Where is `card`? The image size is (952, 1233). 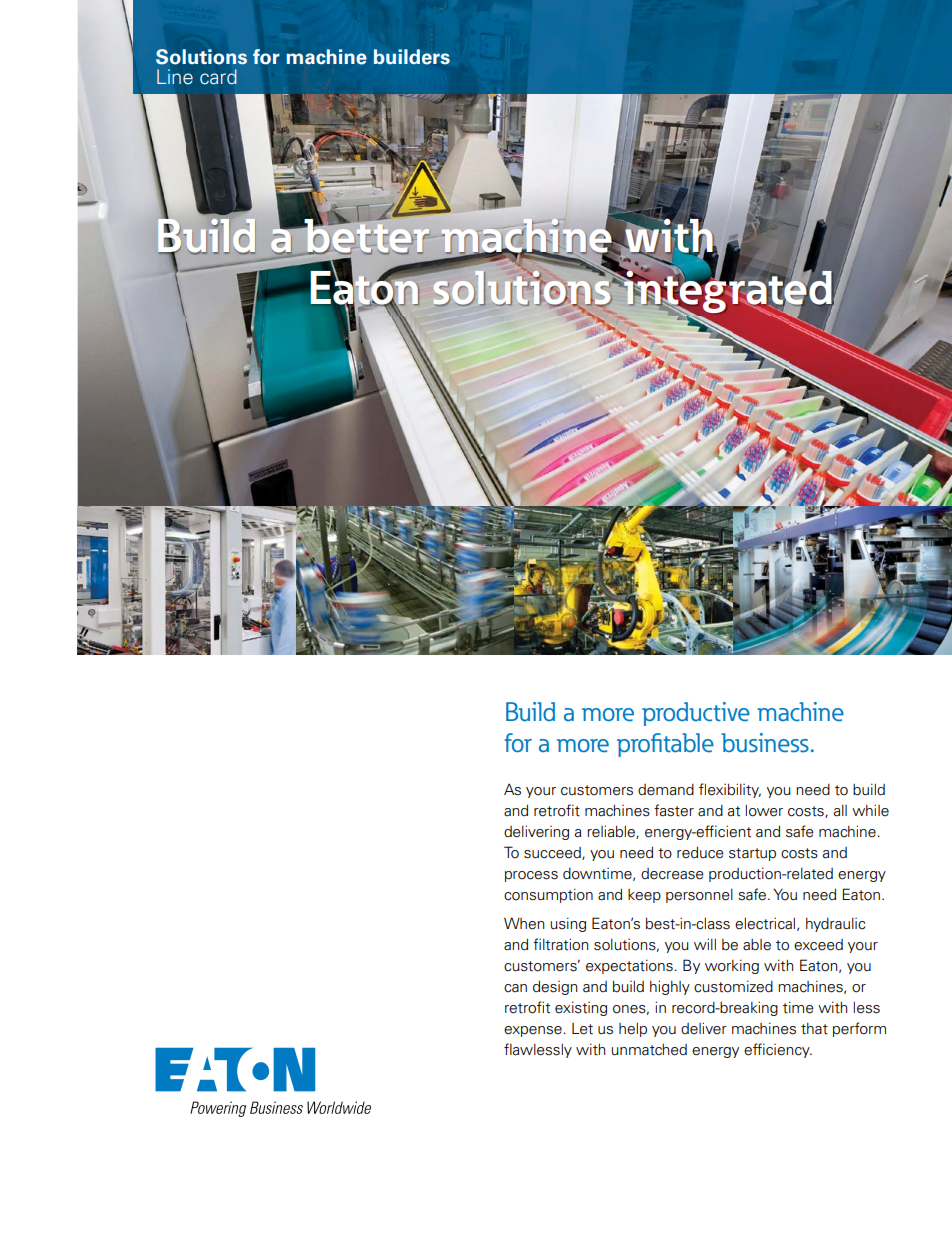
card is located at coordinates (218, 77).
